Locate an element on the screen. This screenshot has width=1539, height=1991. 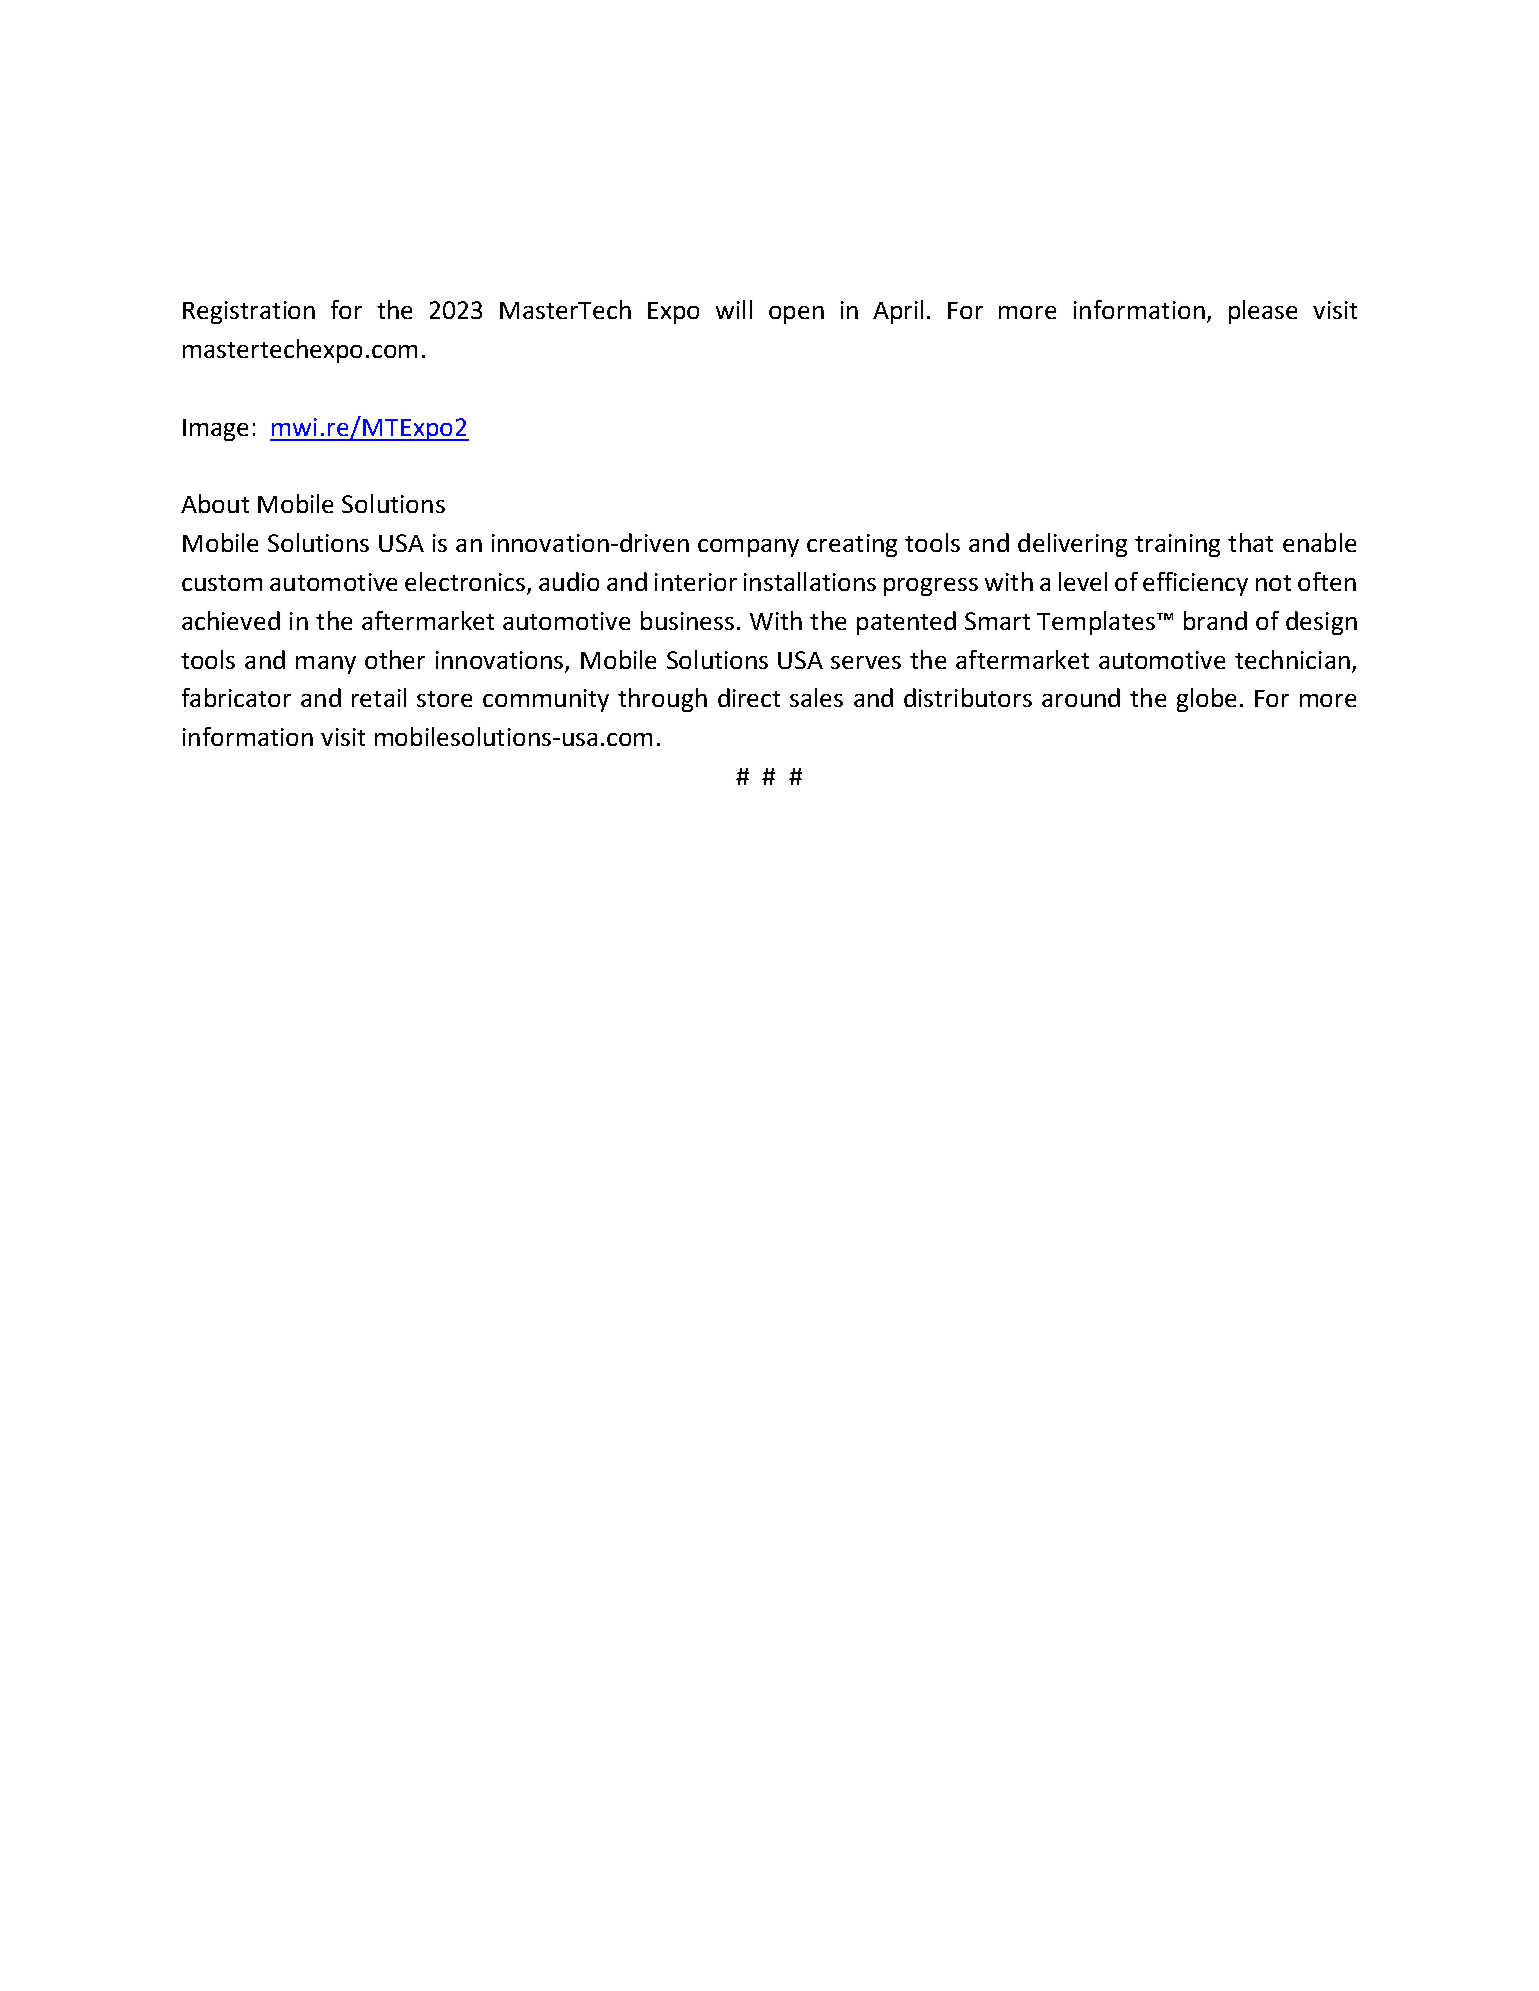
open is located at coordinates (796, 315).
